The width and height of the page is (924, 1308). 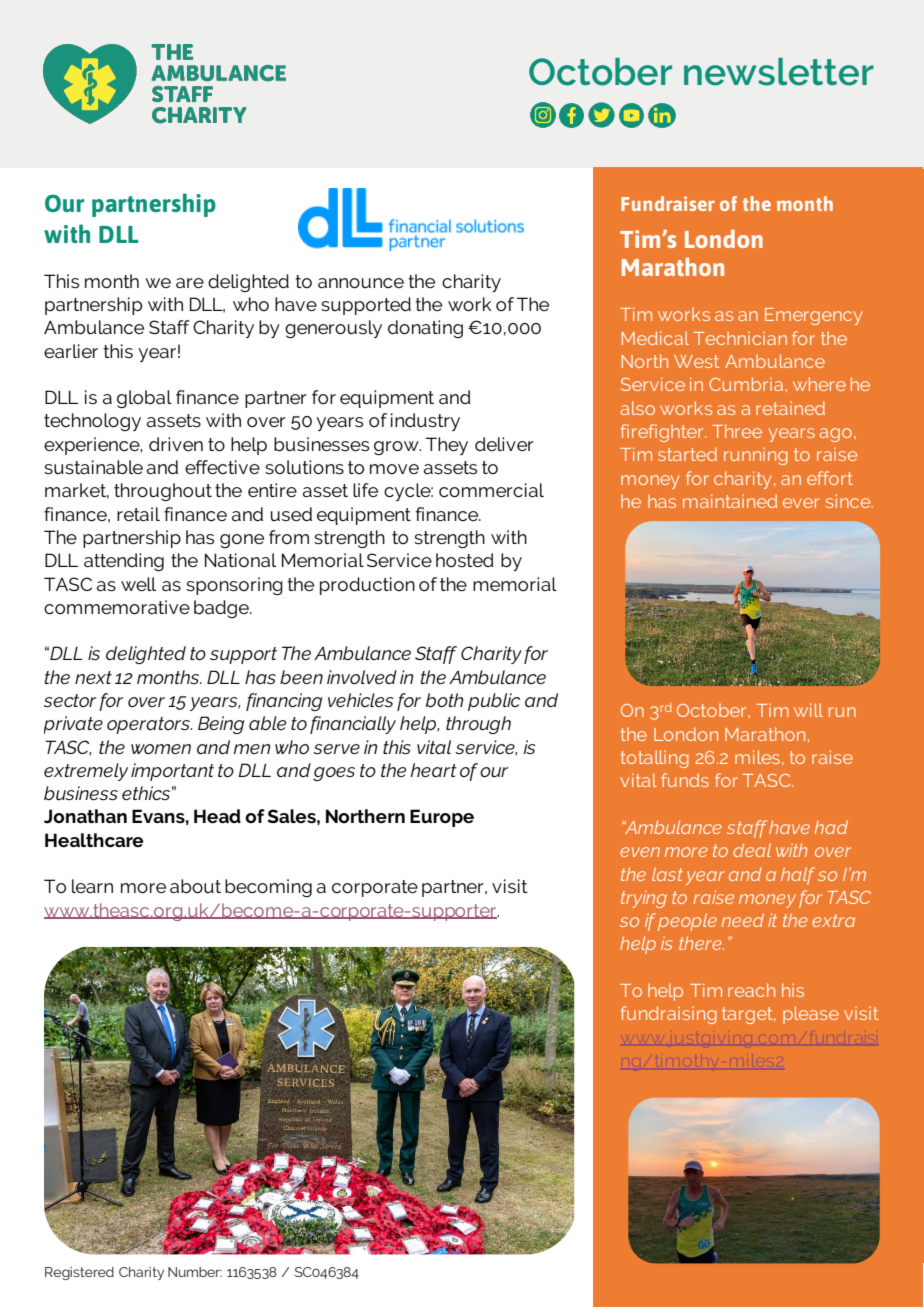 What do you see at coordinates (425, 329) in the page?
I see `donating` at bounding box center [425, 329].
